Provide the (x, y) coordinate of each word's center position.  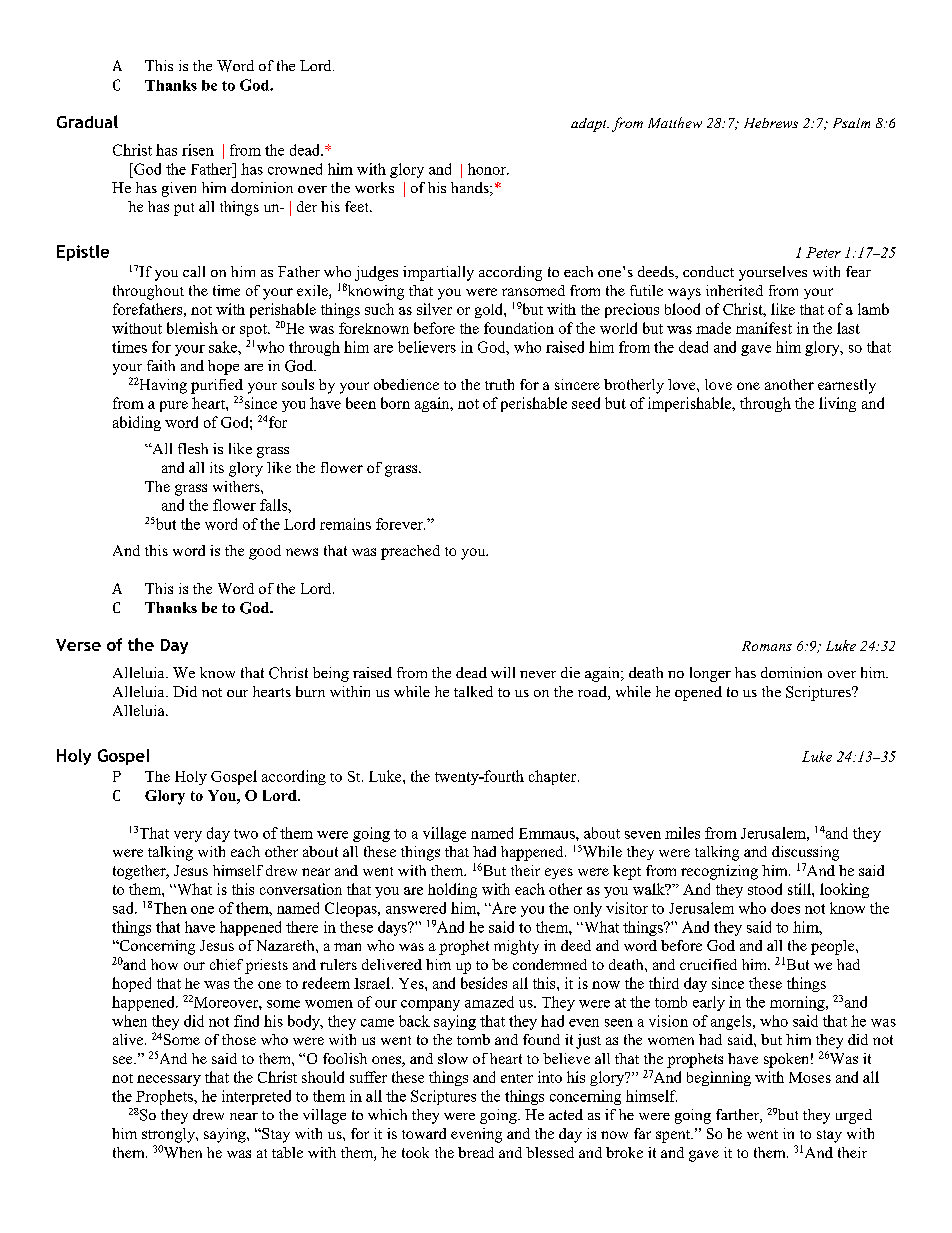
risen (198, 150)
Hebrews (771, 123)
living (837, 404)
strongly (170, 1135)
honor (488, 169)
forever (400, 524)
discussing (805, 853)
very (188, 836)
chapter (554, 777)
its (217, 467)
